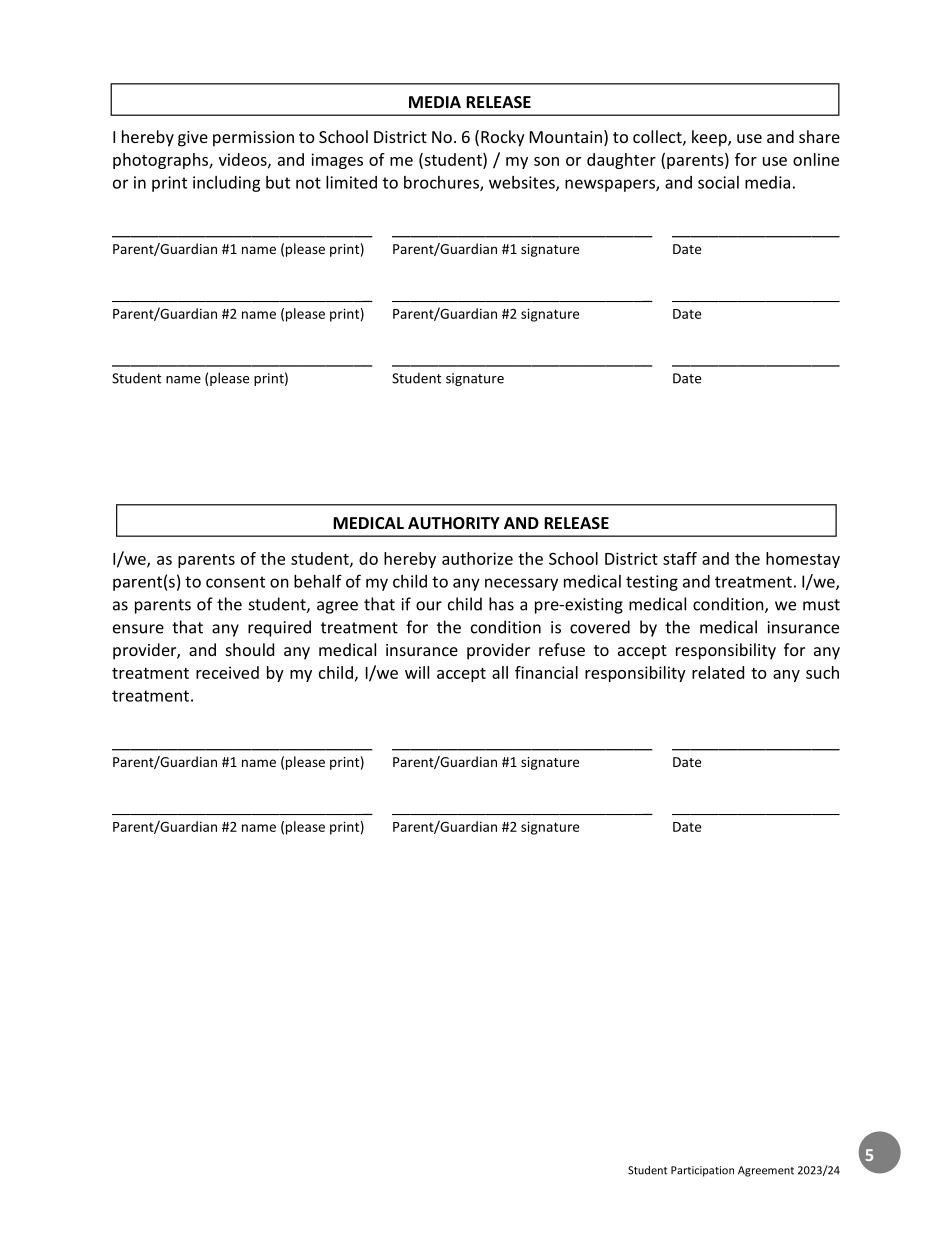 This screenshot has height=1233, width=952. Describe the element at coordinates (702, 1171) in the screenshot. I see `Participation` at that location.
